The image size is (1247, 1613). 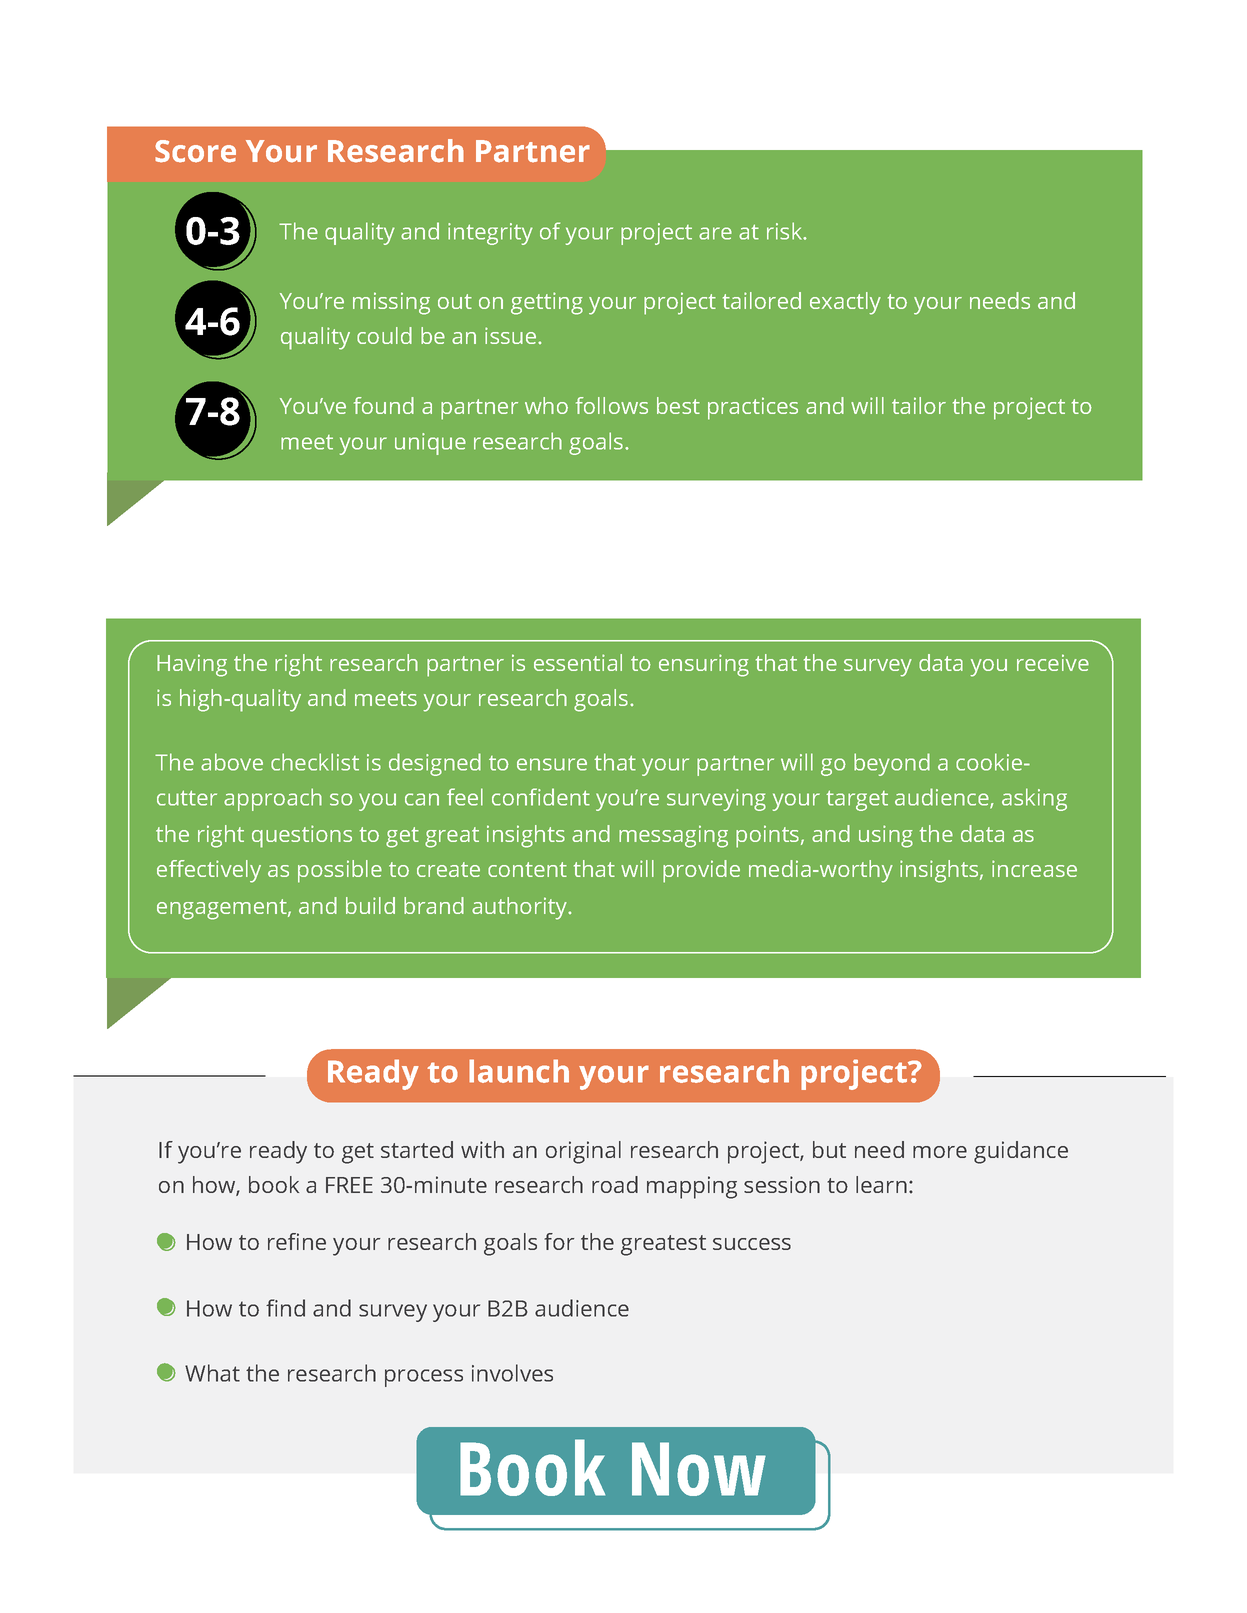 What do you see at coordinates (195, 151) in the screenshot?
I see `Score` at bounding box center [195, 151].
